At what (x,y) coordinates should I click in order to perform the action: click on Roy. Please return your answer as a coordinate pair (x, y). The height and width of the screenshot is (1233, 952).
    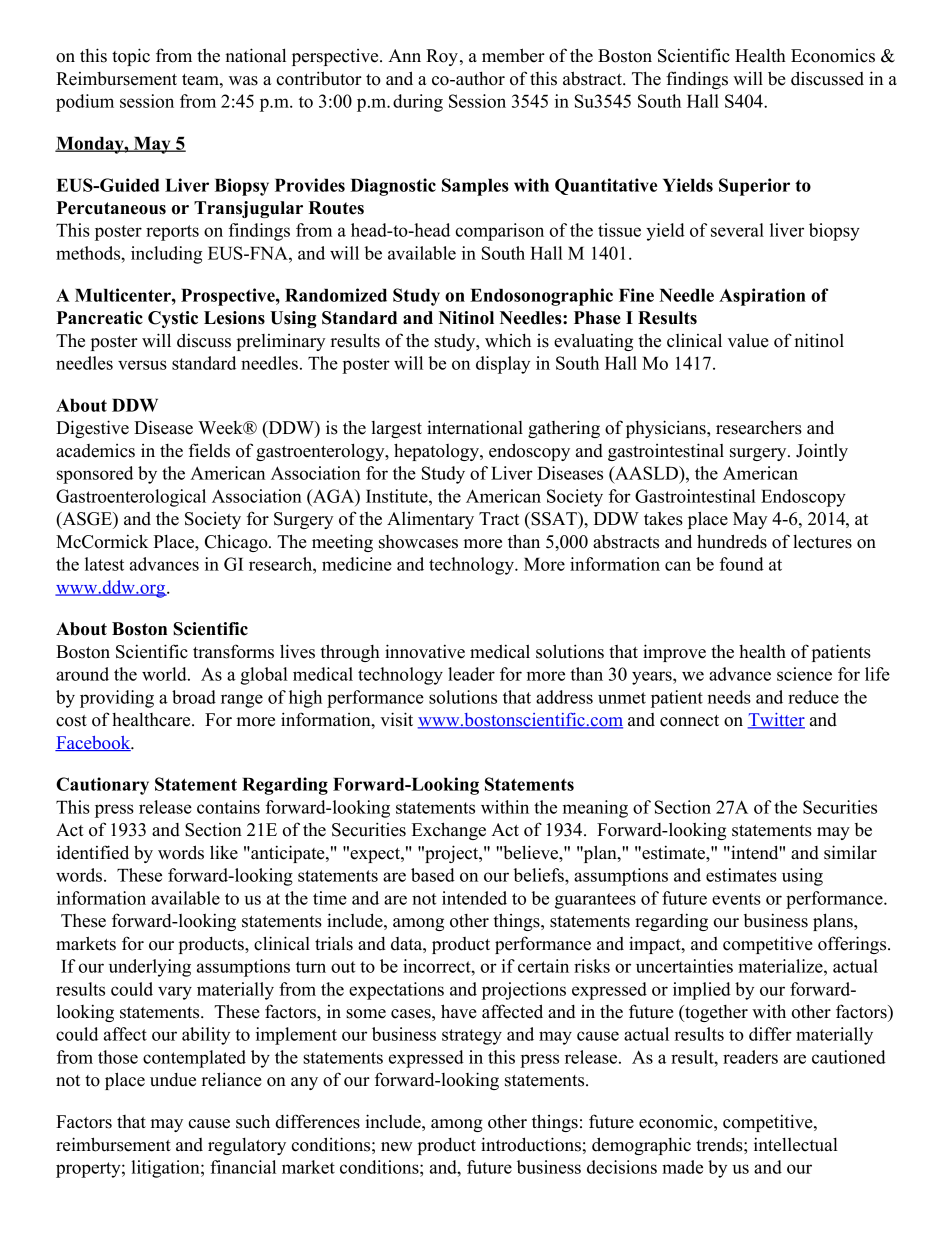
    Looking at the image, I should click on (442, 57).
